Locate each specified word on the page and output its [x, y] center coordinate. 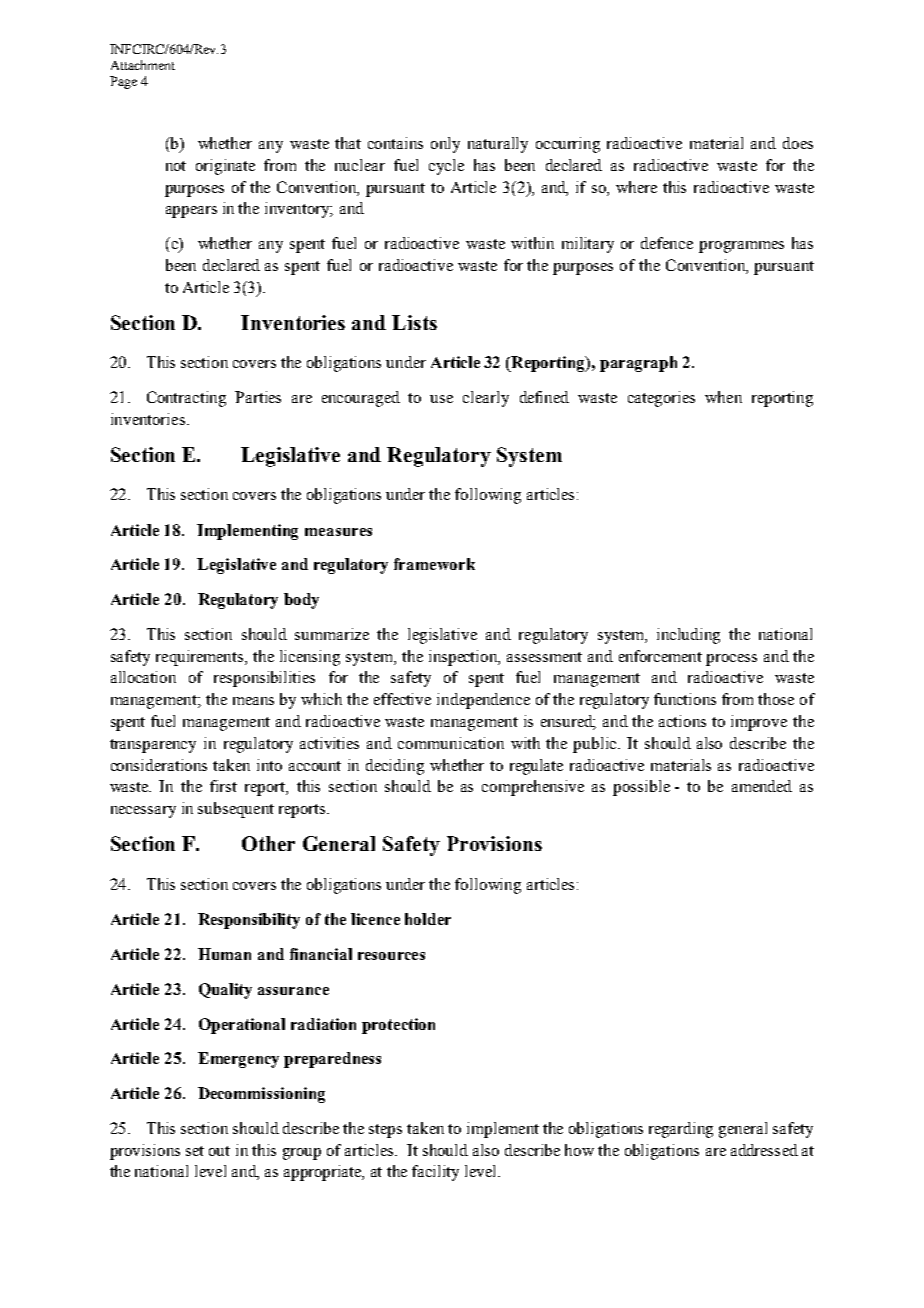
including [688, 636]
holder [428, 919]
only [445, 145]
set [195, 1151]
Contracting [186, 399]
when [723, 397]
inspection [464, 658]
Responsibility [249, 921]
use [441, 399]
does [798, 143]
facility [435, 1173]
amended [762, 786]
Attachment [143, 65]
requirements [201, 658]
